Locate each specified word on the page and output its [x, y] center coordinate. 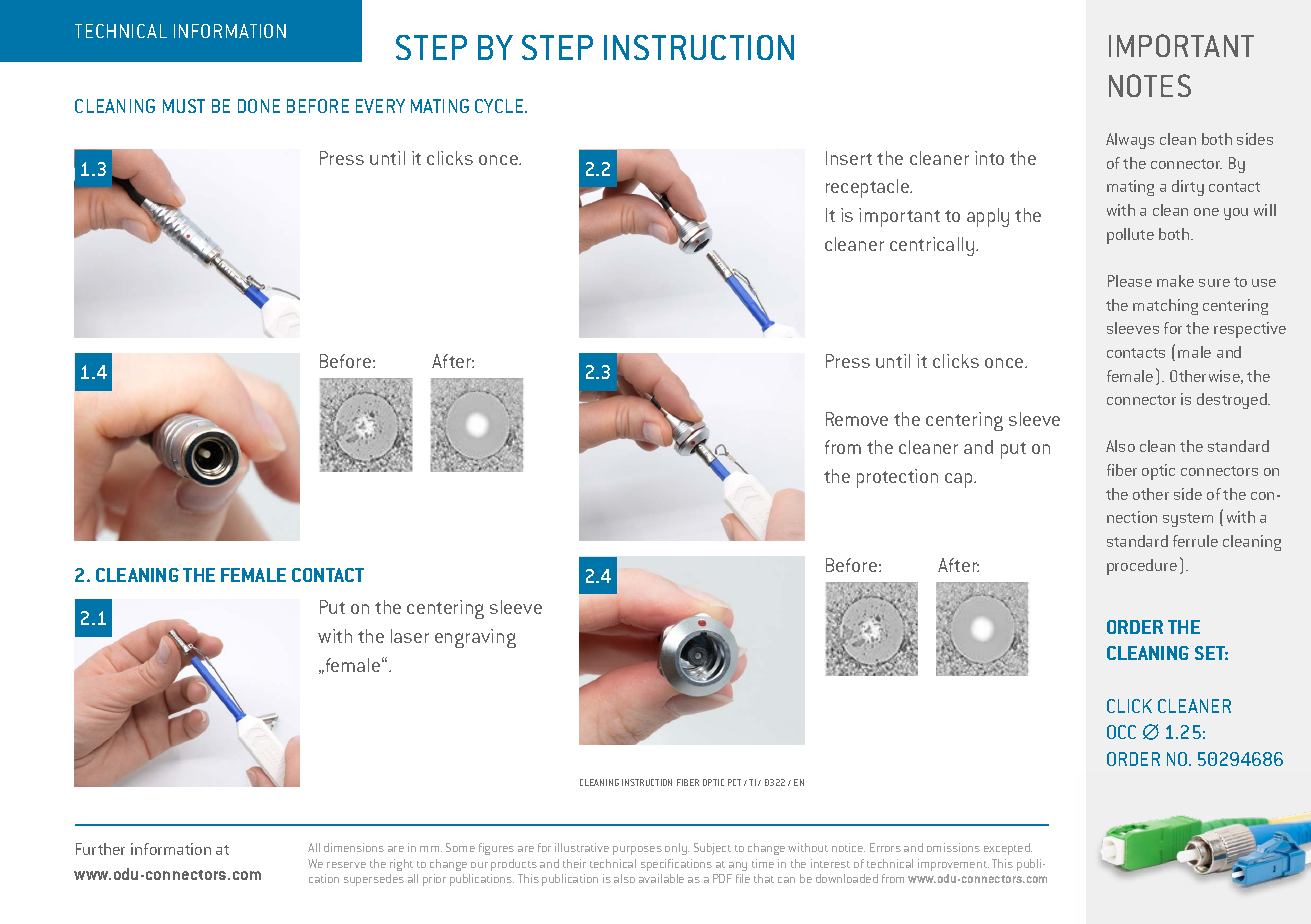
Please [1130, 281]
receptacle [868, 188]
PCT [734, 782]
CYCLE [500, 106]
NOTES [1150, 85]
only [677, 849]
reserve [346, 865]
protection [897, 478]
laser [410, 636]
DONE [259, 106]
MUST [184, 106]
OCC [1121, 732]
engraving [475, 638]
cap [960, 480]
